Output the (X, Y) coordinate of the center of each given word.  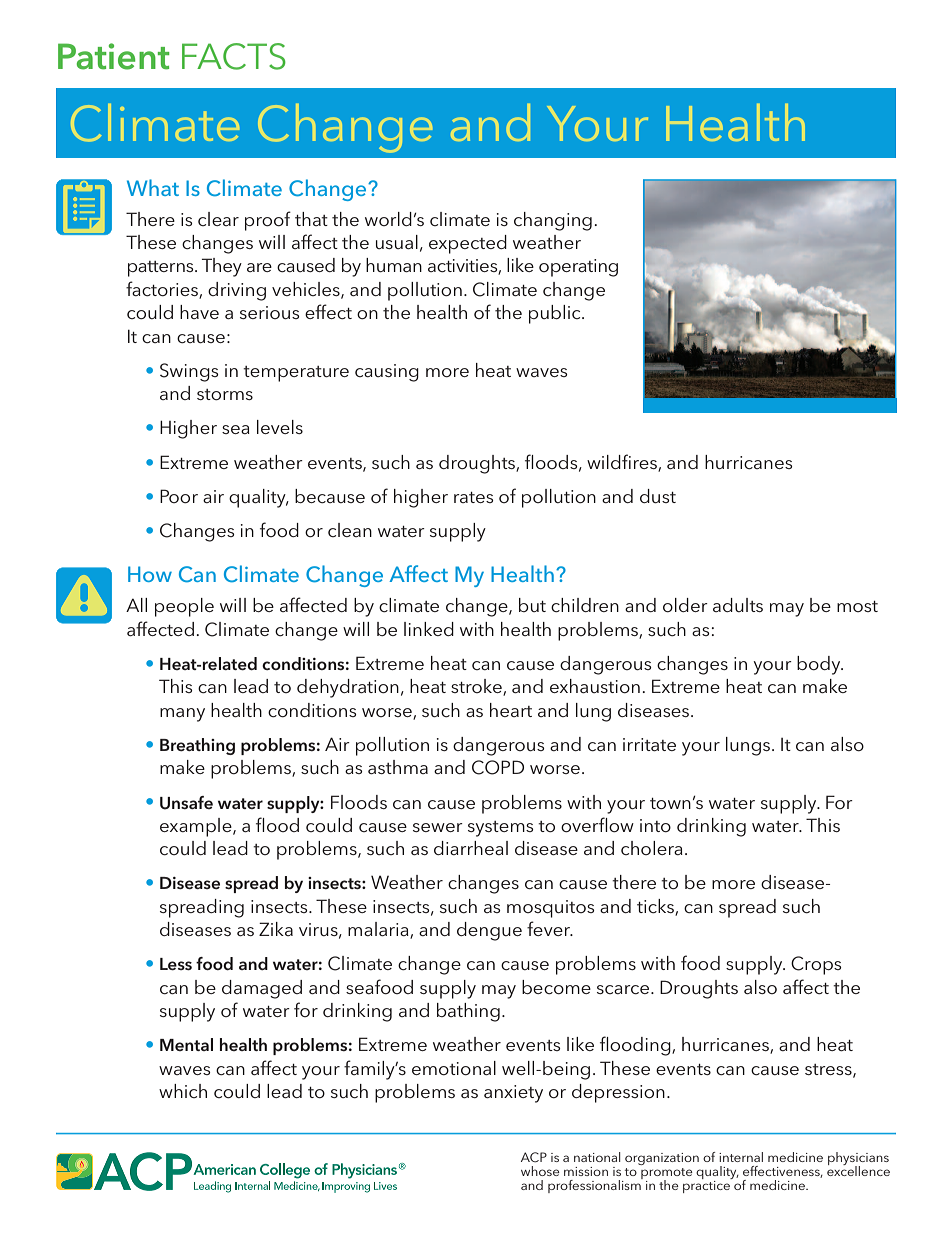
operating (578, 268)
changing (553, 221)
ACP (534, 1157)
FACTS (234, 56)
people (184, 607)
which (183, 1091)
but (532, 605)
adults (738, 605)
